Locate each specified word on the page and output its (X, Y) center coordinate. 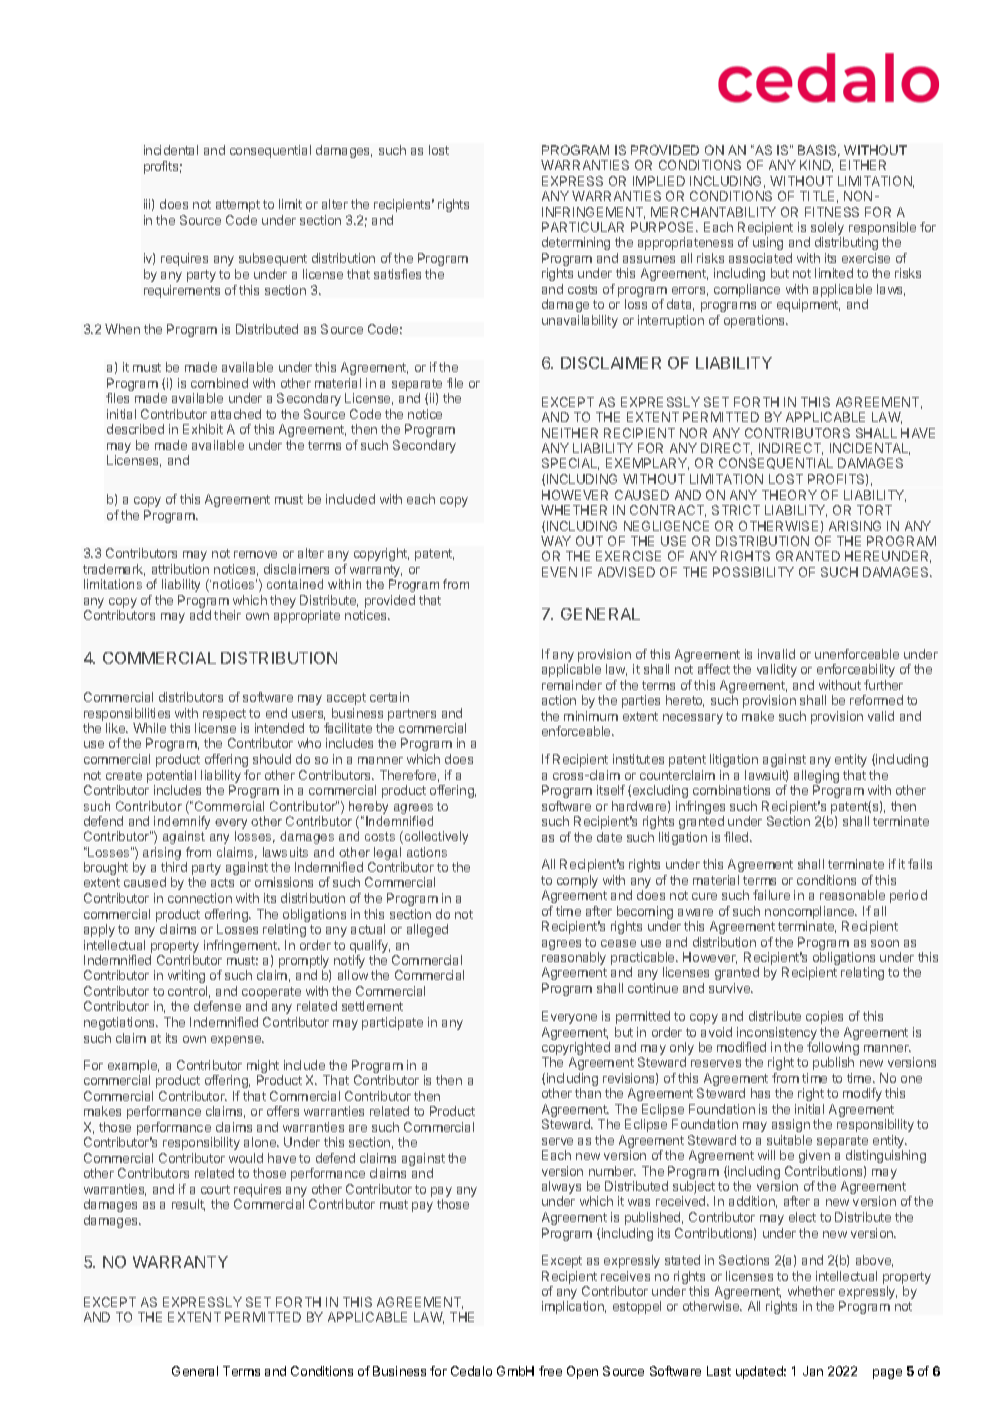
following (833, 1050)
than (588, 1093)
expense (237, 1041)
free (550, 1371)
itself (611, 790)
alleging (816, 776)
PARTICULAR (583, 227)
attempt (238, 206)
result (188, 1205)
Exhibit (203, 429)
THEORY (789, 495)
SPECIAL (570, 464)
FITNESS (832, 212)
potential (171, 776)
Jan (813, 1371)
